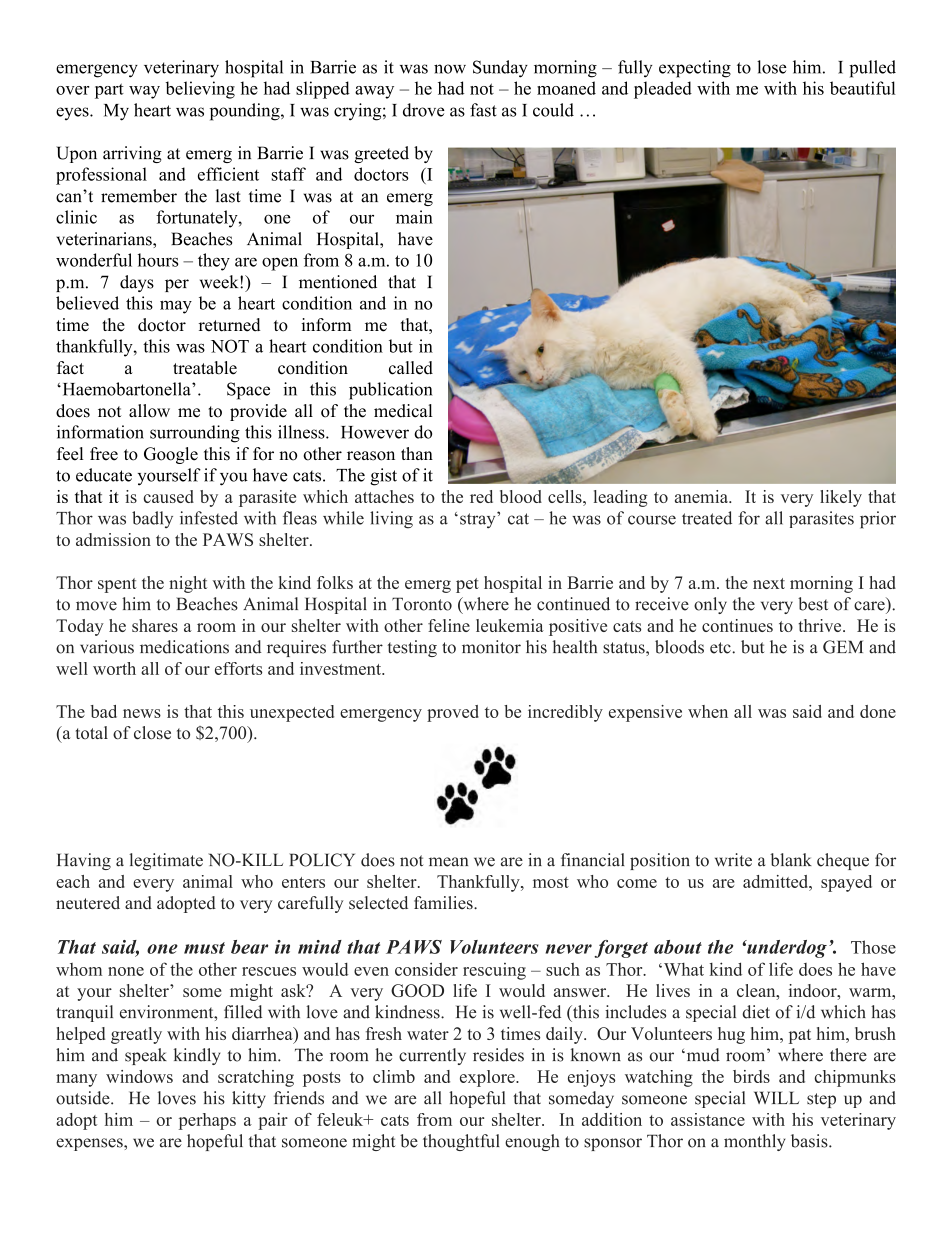 This screenshot has height=1233, width=952. Describe the element at coordinates (200, 90) in the screenshot. I see `believing` at that location.
